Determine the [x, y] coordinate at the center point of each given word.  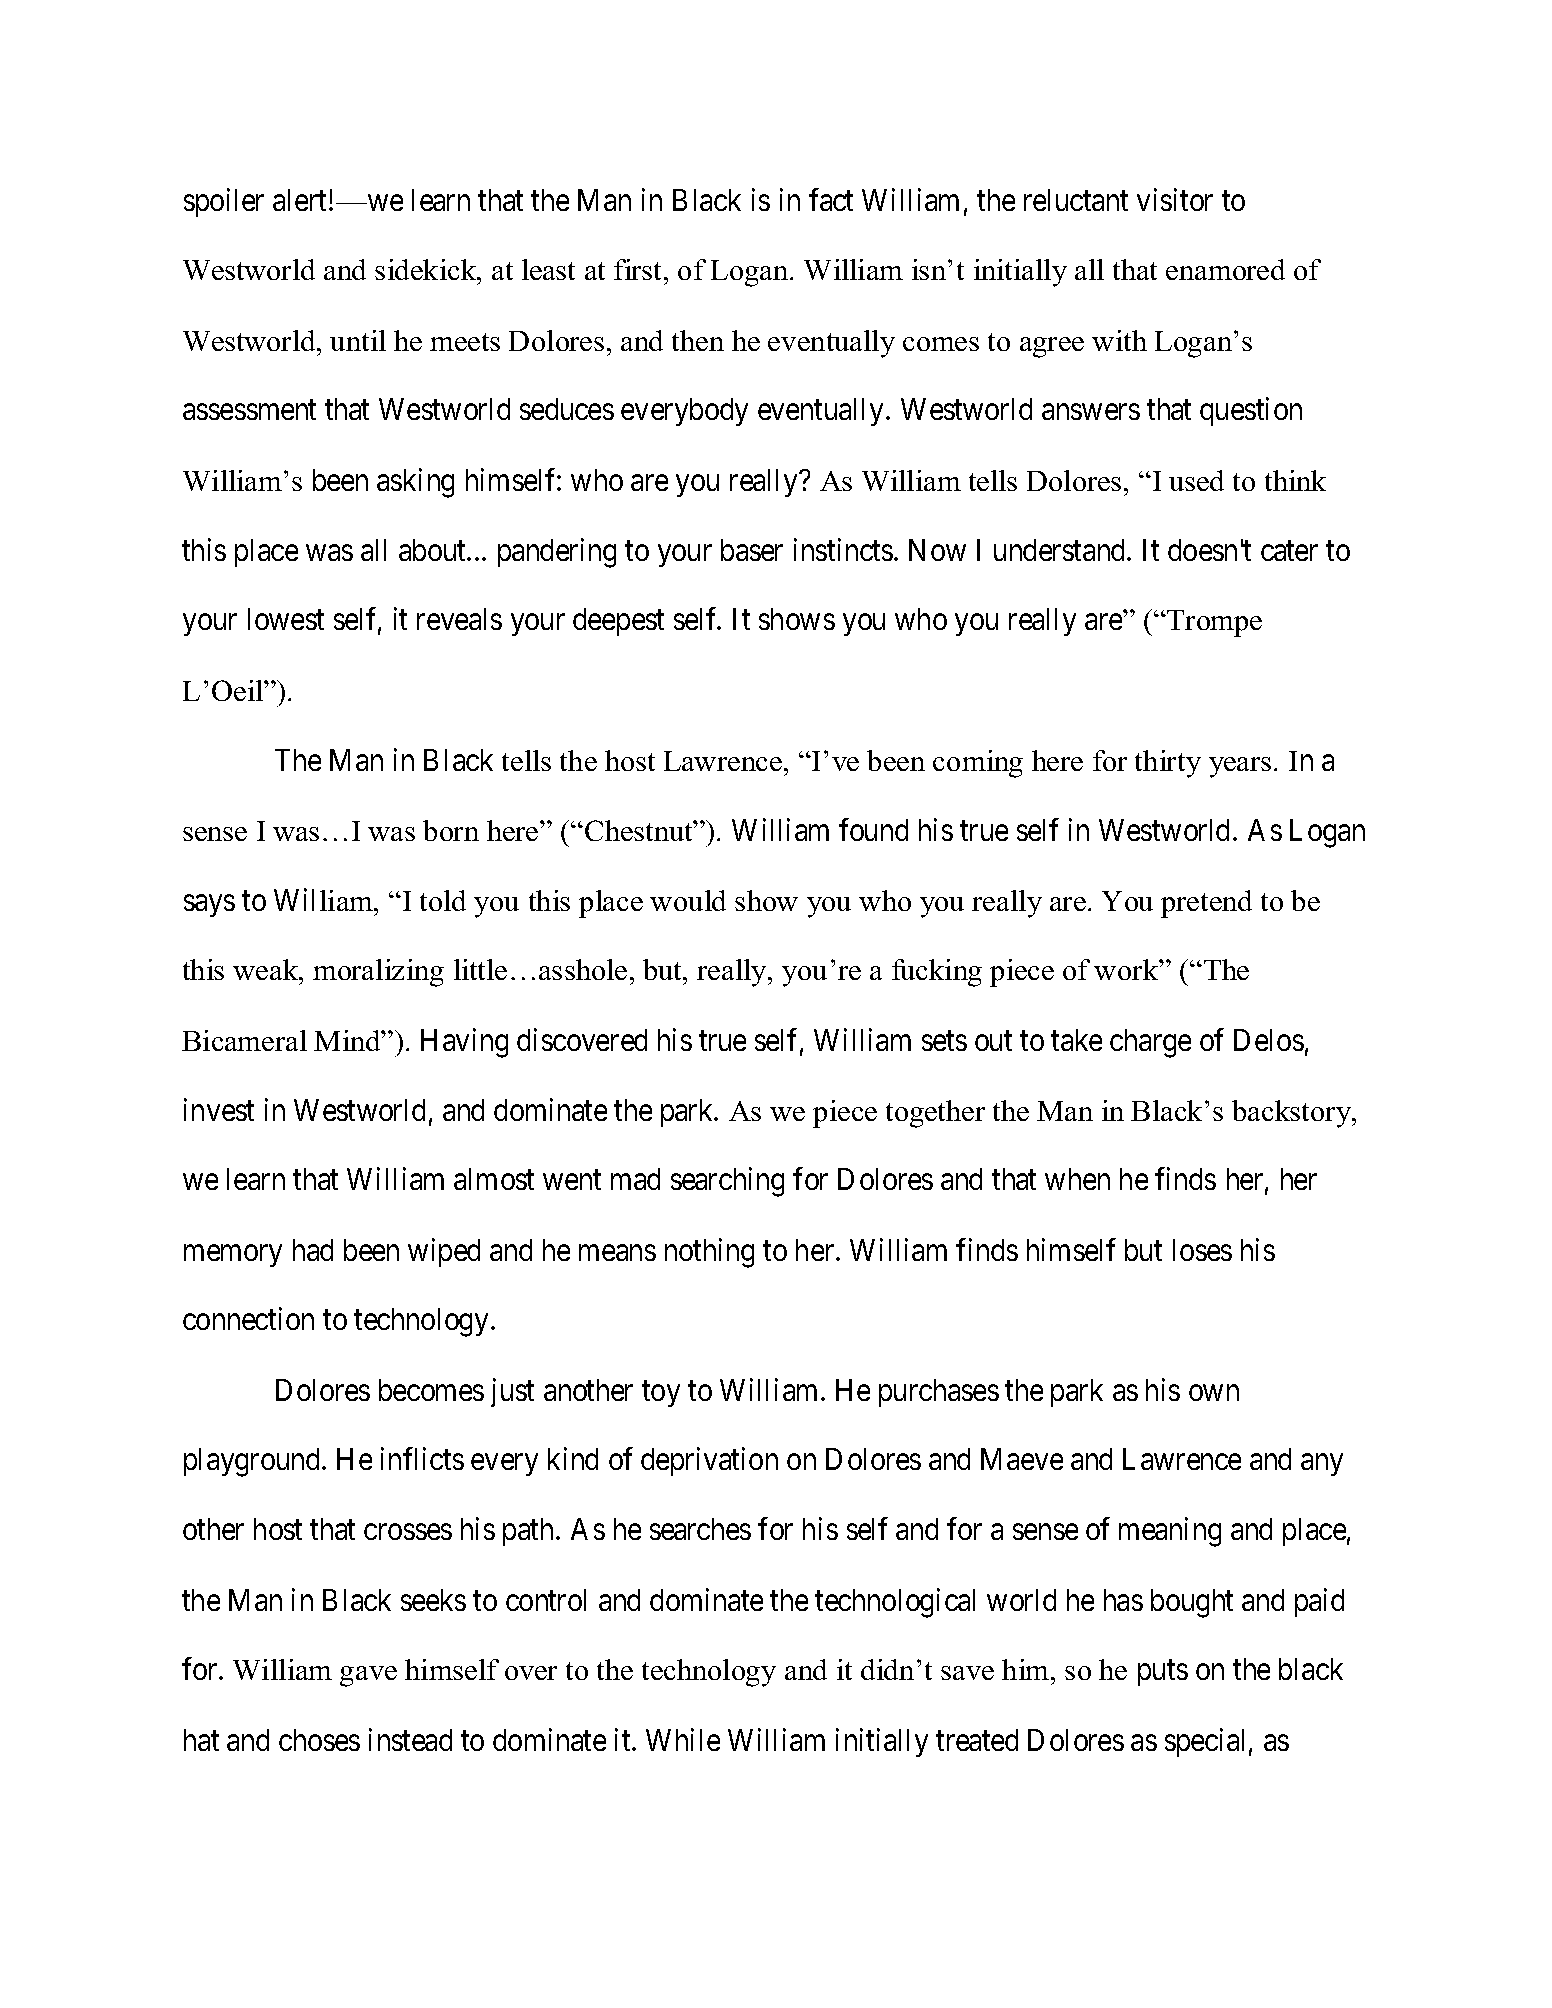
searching [727, 1182]
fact [831, 199]
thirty [1168, 764]
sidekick [427, 271]
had [313, 1250]
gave [368, 1676]
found [873, 829]
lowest [286, 619]
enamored [1225, 269]
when [1077, 1179]
